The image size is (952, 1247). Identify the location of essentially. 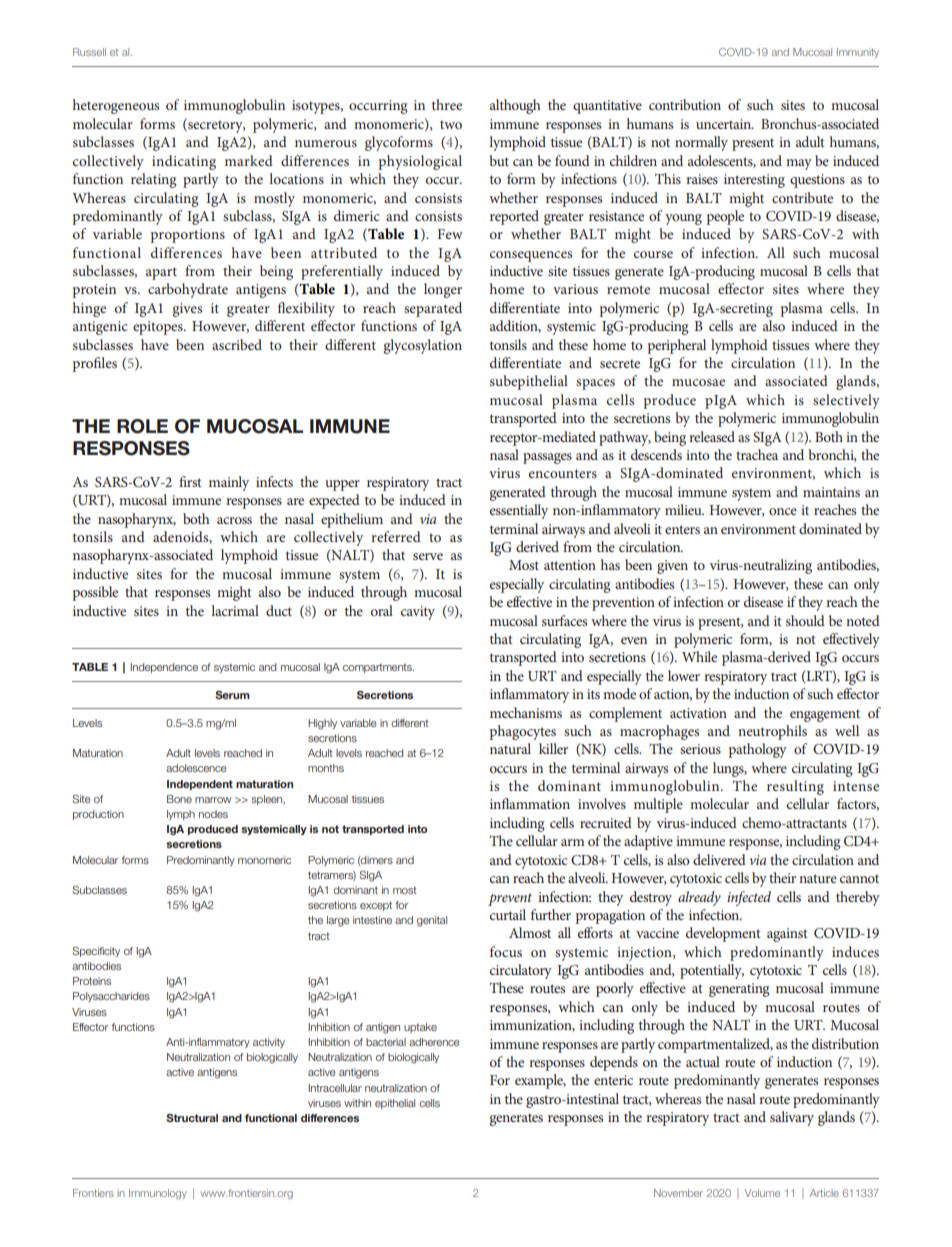
(519, 511).
